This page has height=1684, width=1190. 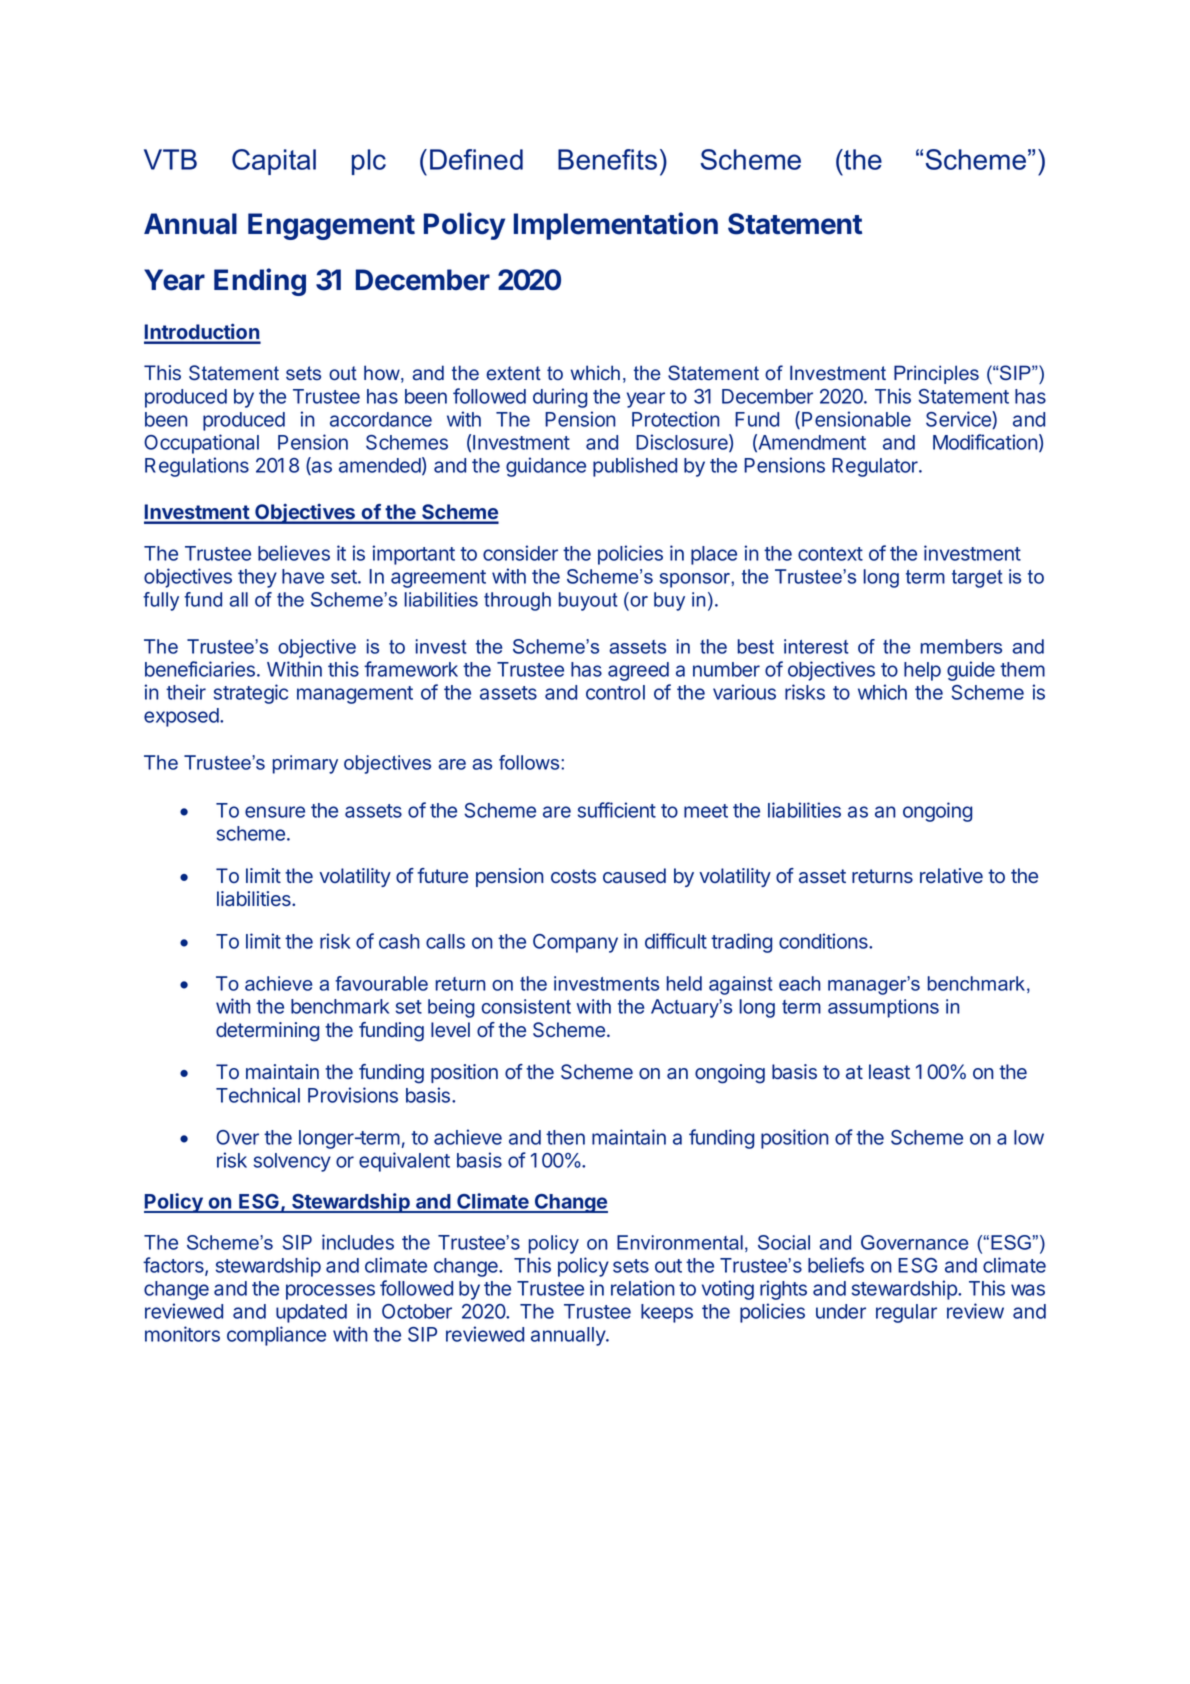 I want to click on cash, so click(x=399, y=941).
